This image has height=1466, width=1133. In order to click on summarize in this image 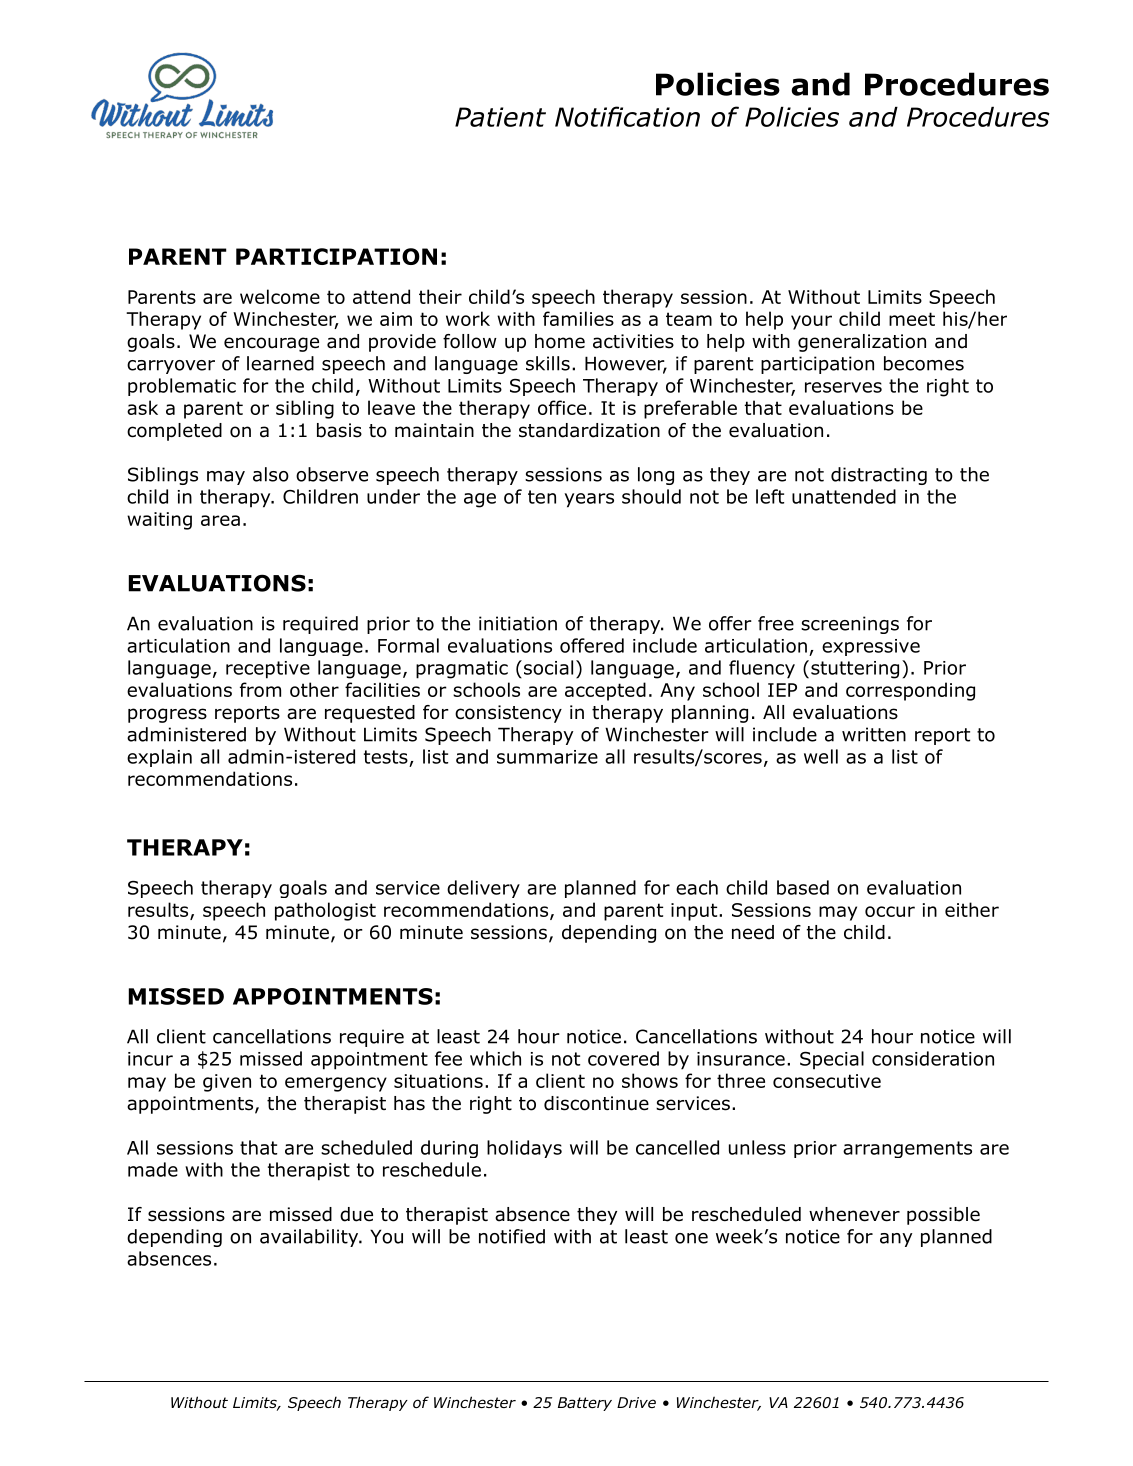, I will do `click(547, 757)`.
